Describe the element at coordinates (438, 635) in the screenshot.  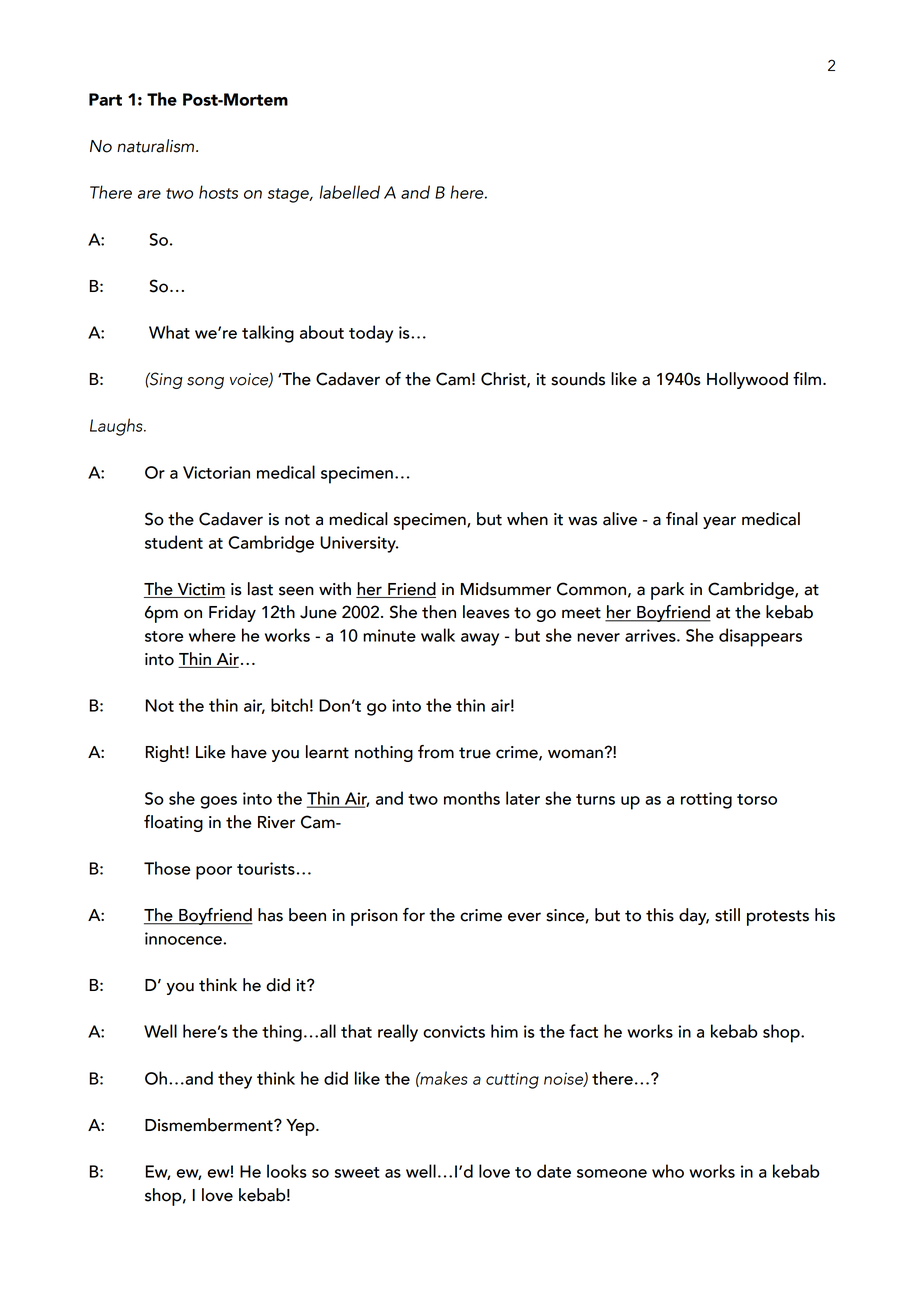
I see `walk` at that location.
